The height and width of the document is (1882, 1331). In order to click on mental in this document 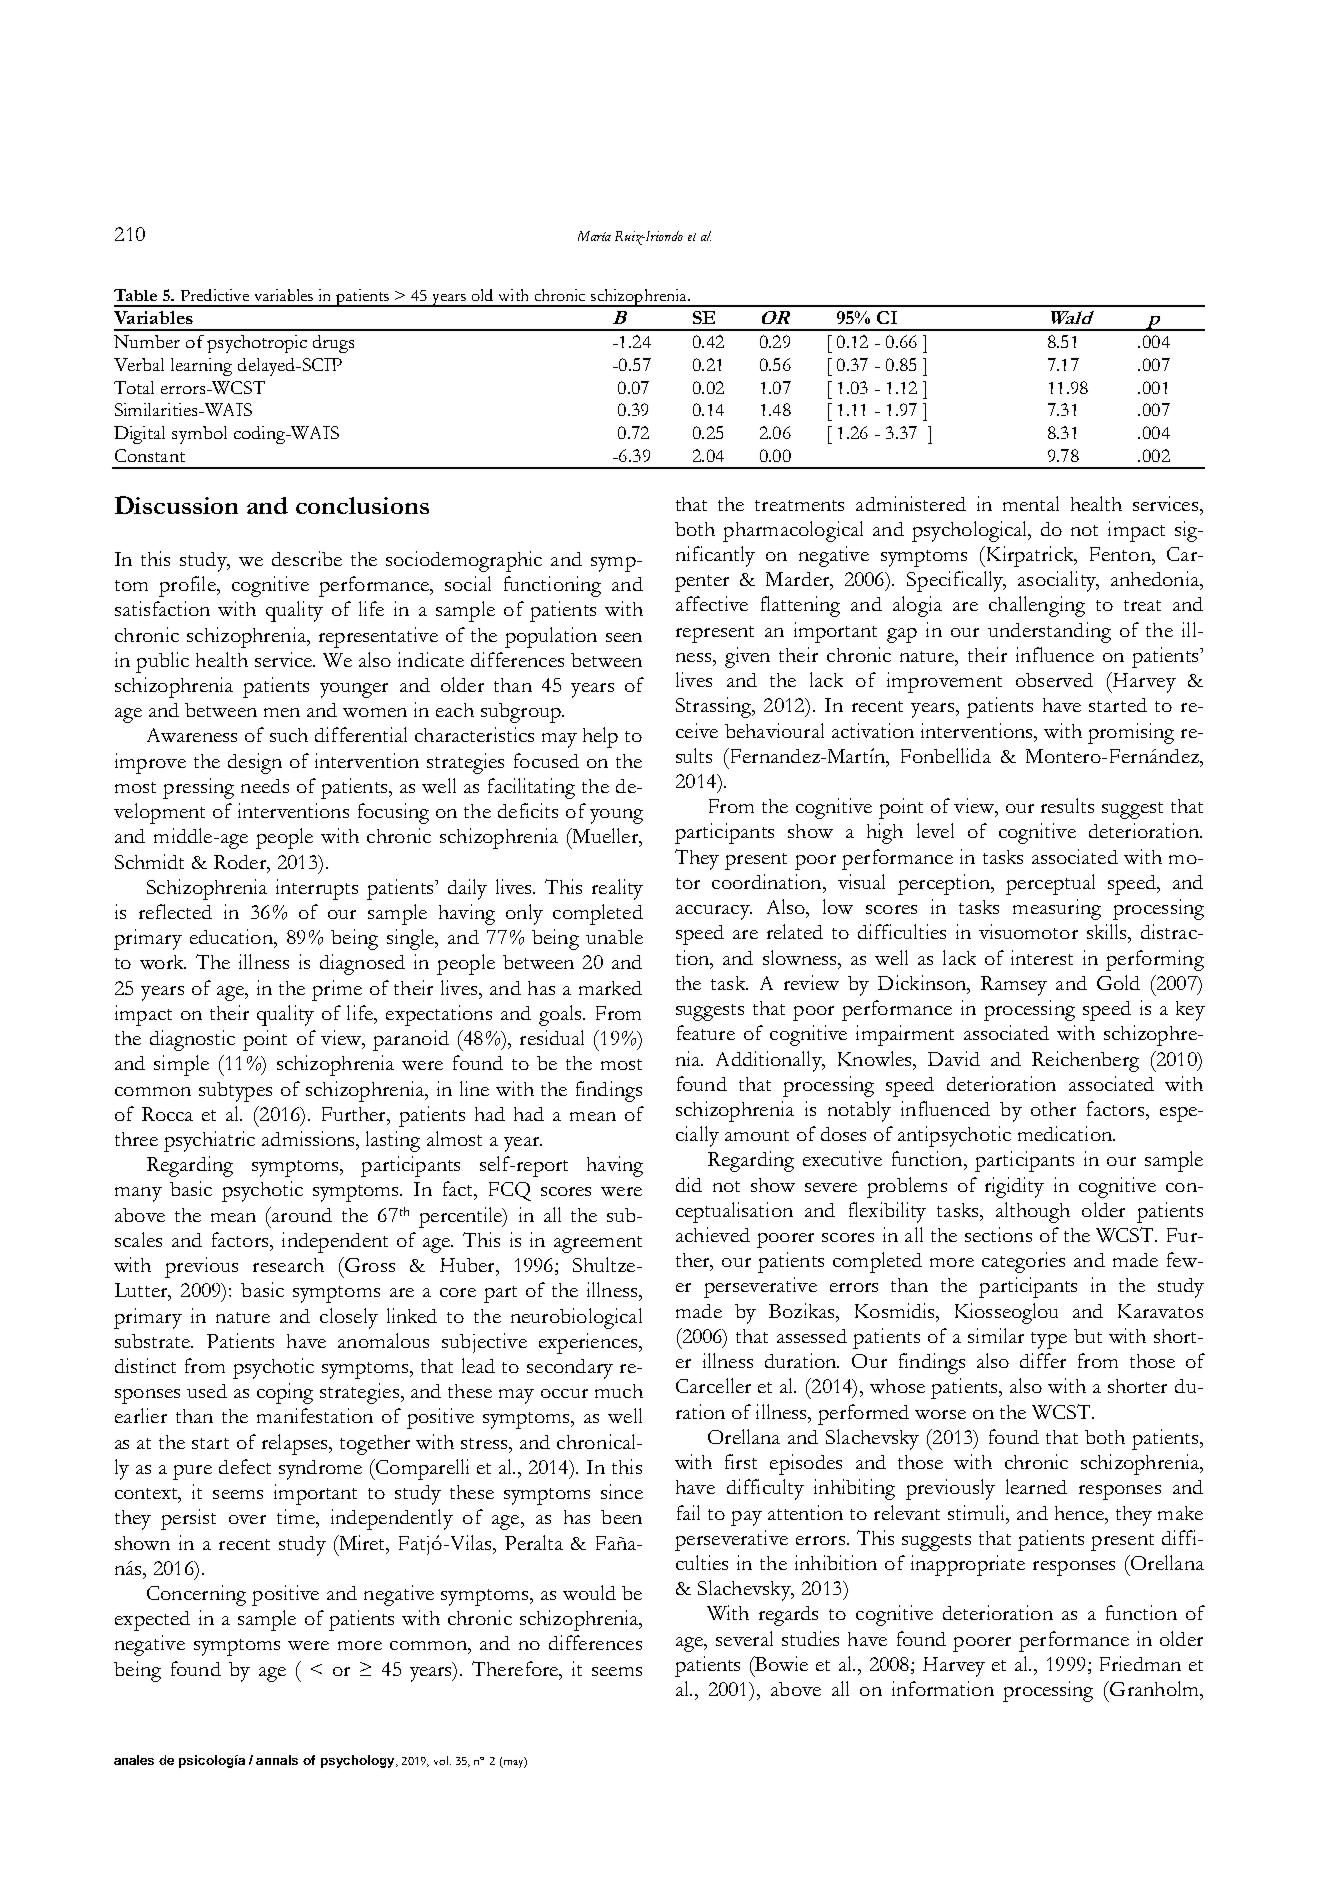, I will do `click(1031, 503)`.
